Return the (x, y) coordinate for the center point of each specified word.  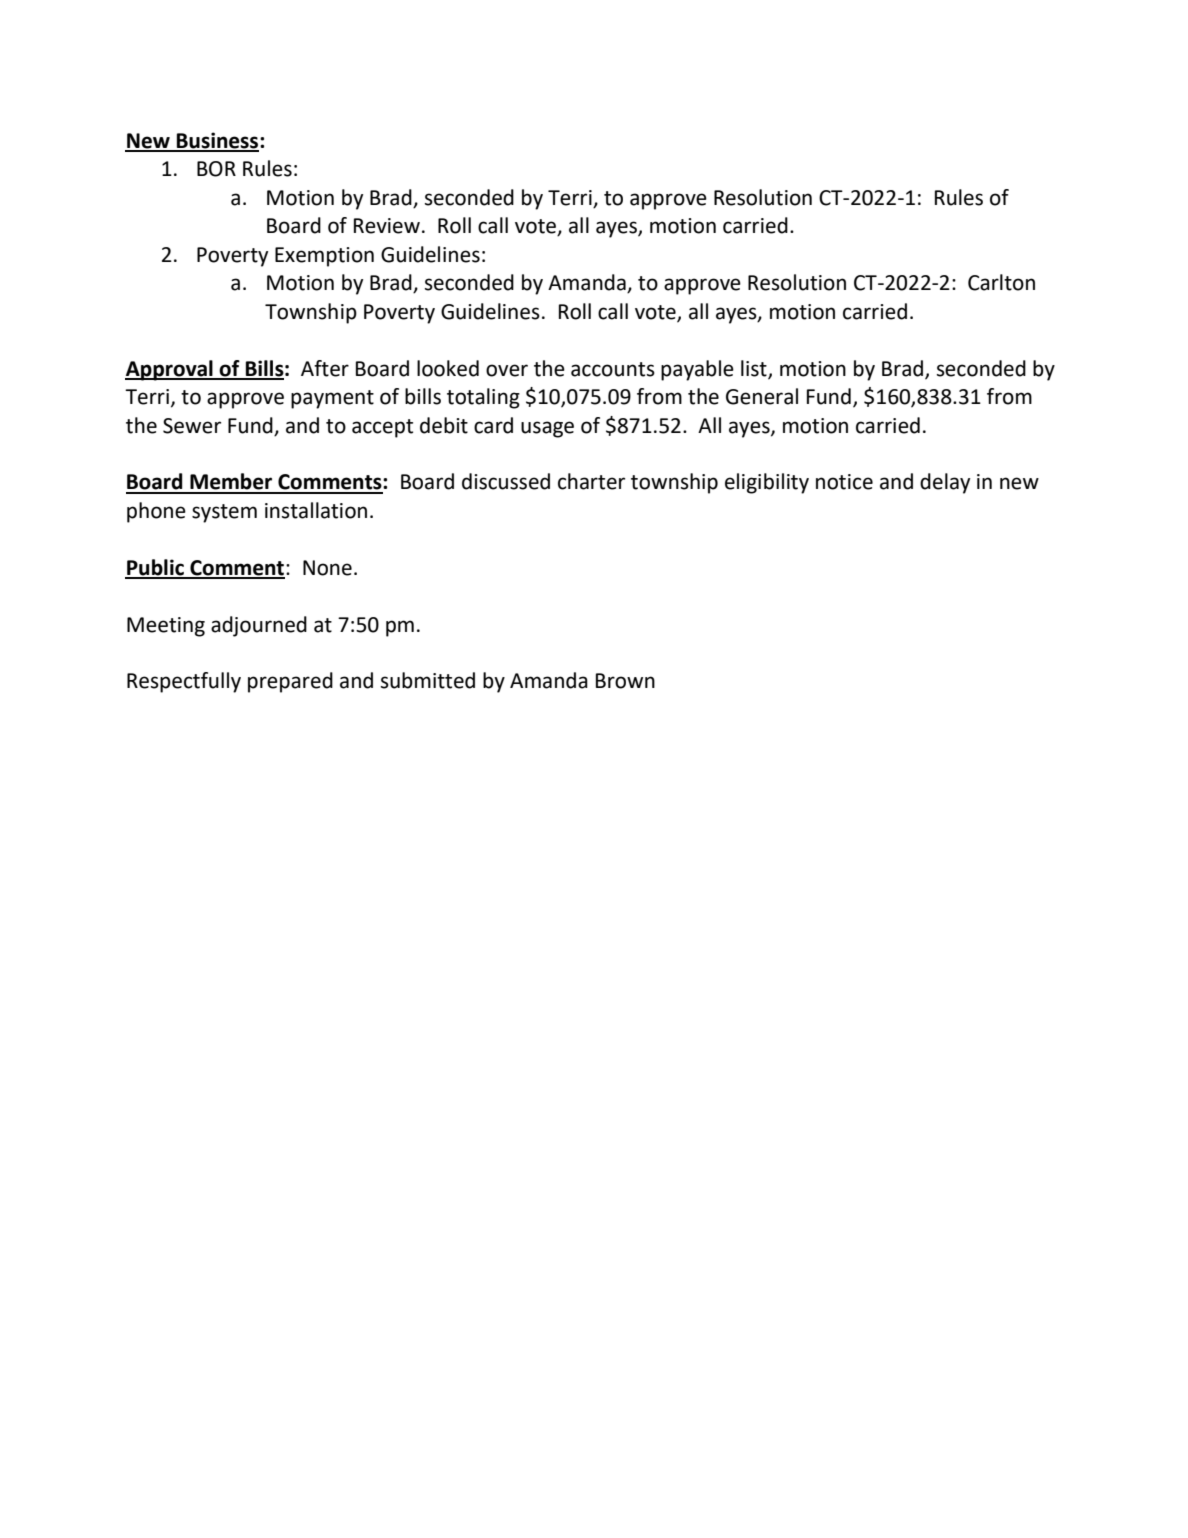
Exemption (324, 257)
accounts (613, 369)
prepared (290, 682)
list (755, 369)
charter (591, 481)
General (762, 396)
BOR (216, 169)
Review (387, 226)
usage (547, 429)
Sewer (192, 426)
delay (945, 483)
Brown (625, 681)
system (224, 513)
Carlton (1001, 282)
